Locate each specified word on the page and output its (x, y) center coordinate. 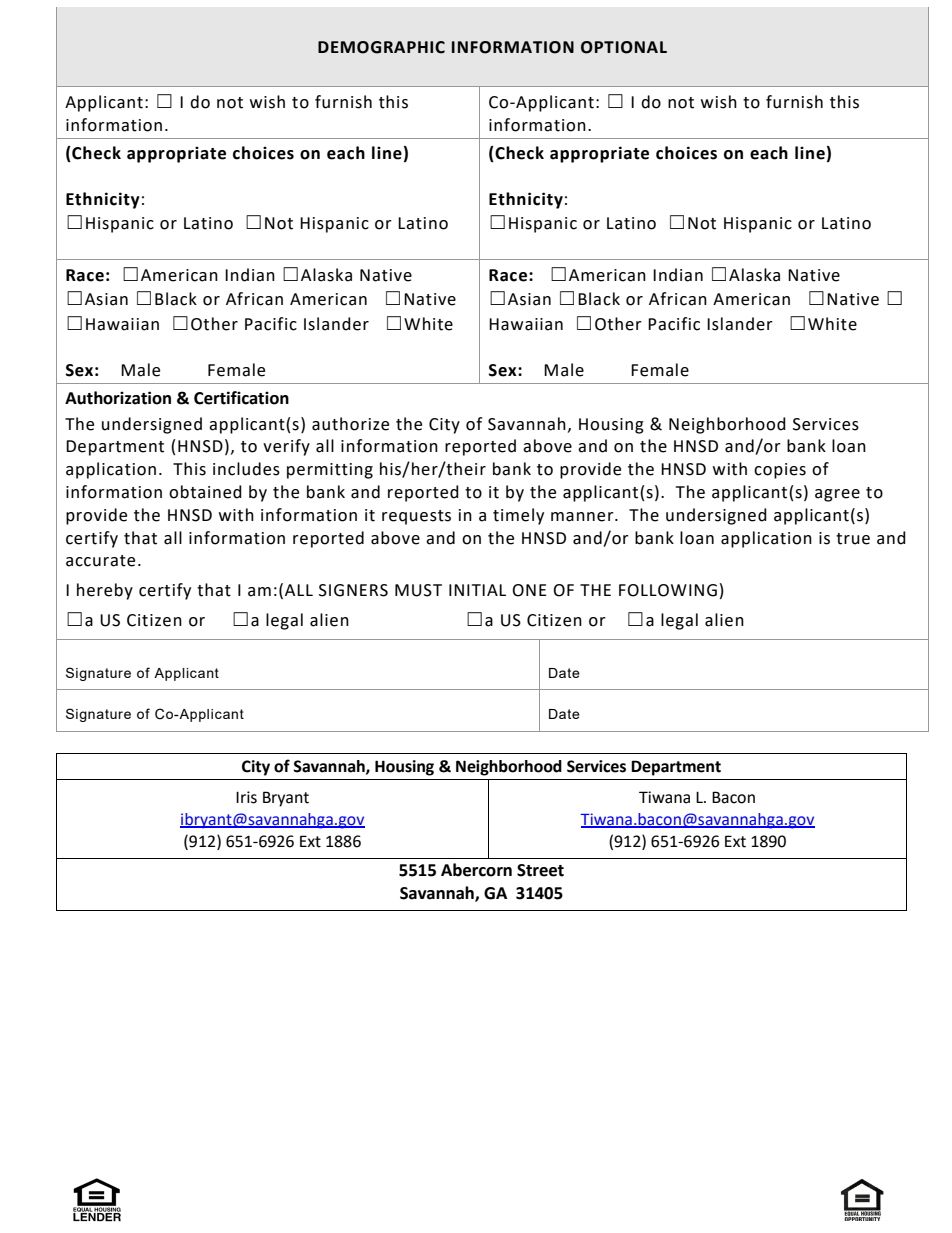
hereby (105, 591)
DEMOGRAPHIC (381, 47)
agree (837, 495)
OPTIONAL (624, 47)
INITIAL (477, 590)
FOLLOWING (668, 590)
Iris (246, 797)
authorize (350, 424)
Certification (241, 398)
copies (780, 471)
